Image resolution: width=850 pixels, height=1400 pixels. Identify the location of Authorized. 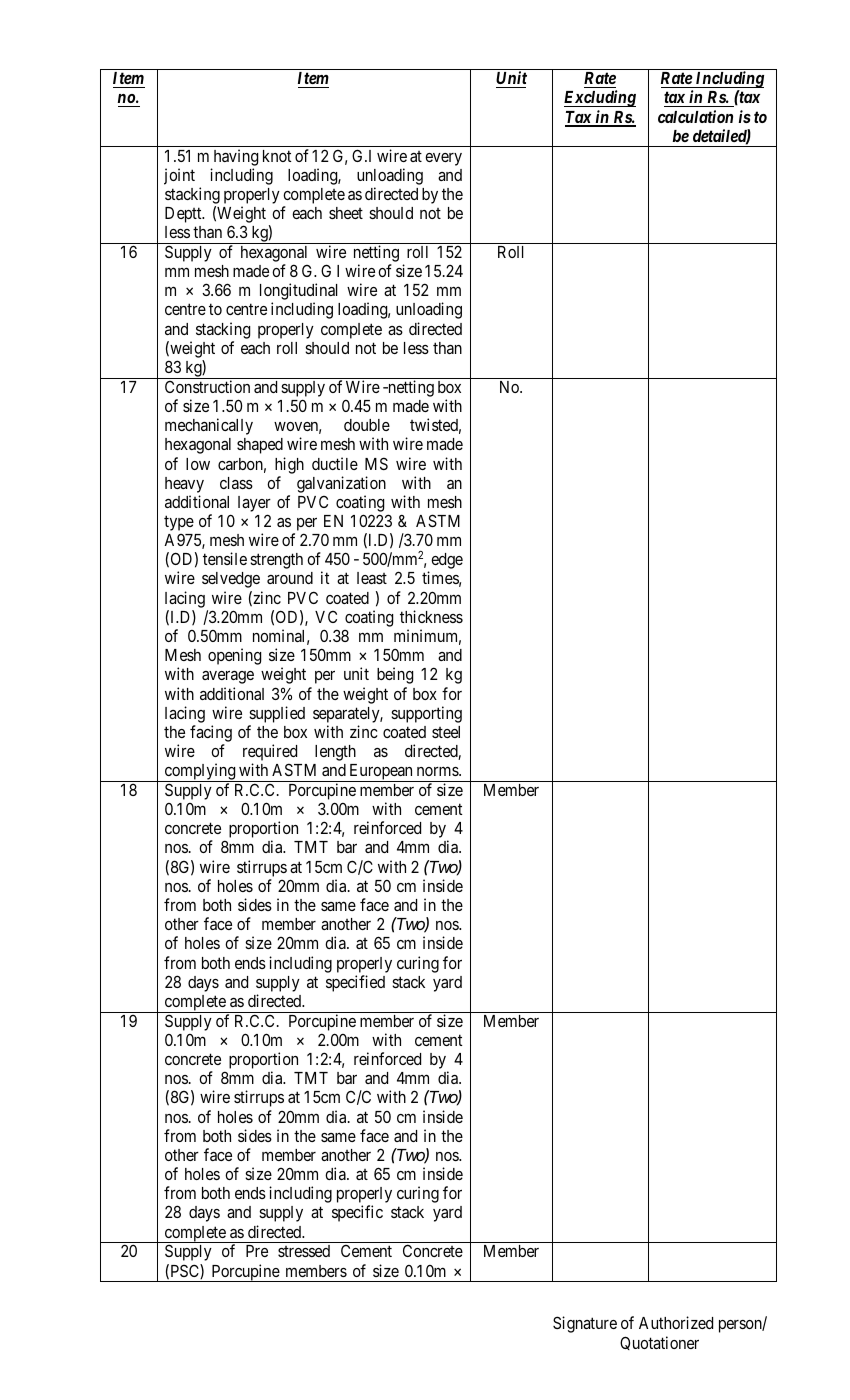
(676, 1322).
